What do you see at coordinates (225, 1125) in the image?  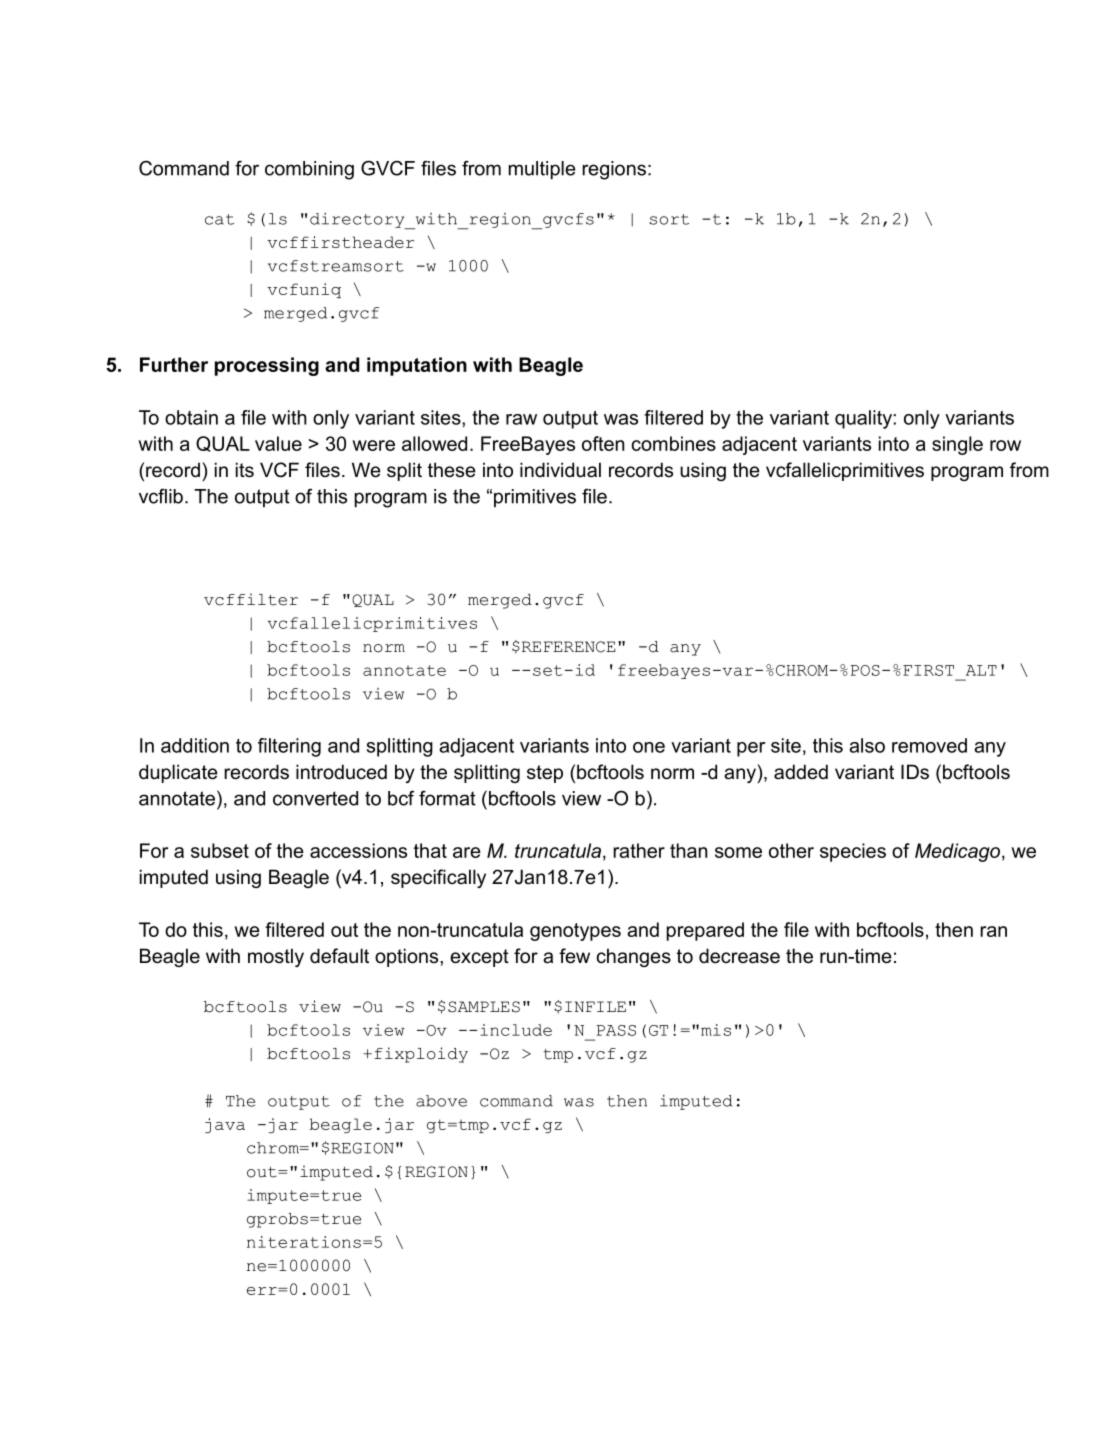 I see `java` at bounding box center [225, 1125].
